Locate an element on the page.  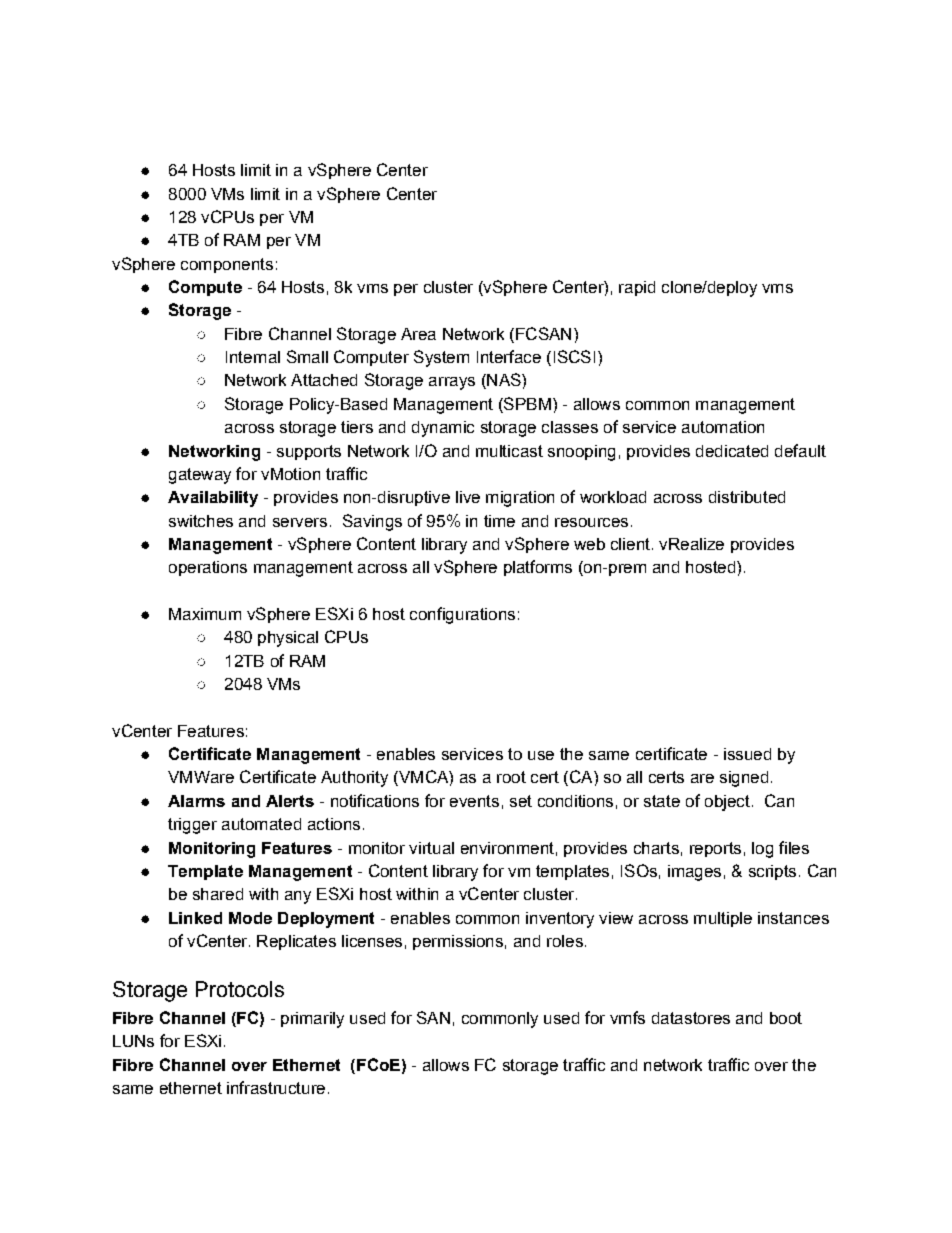
time is located at coordinates (499, 521).
